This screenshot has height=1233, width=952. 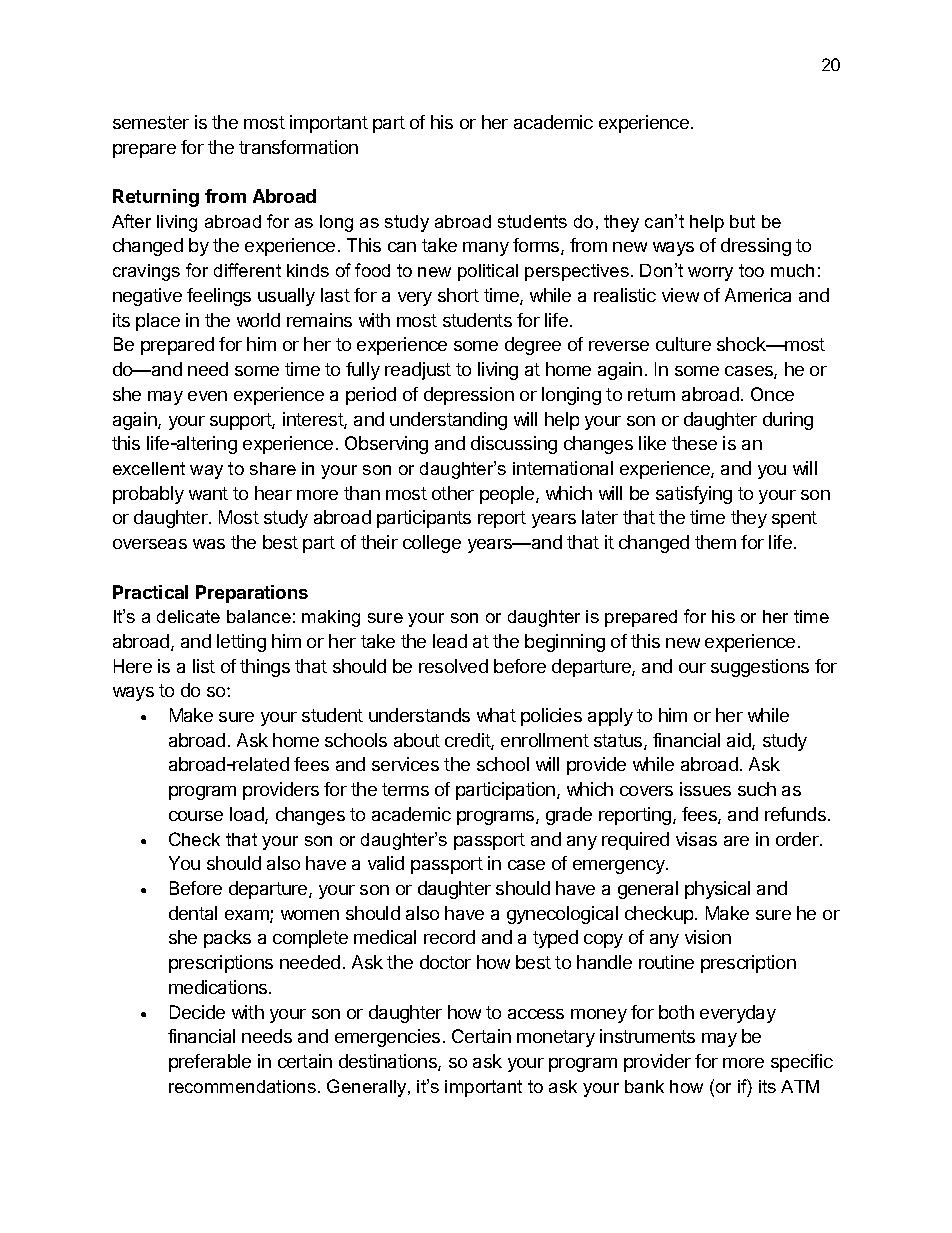 What do you see at coordinates (210, 1063) in the screenshot?
I see `preferable` at bounding box center [210, 1063].
